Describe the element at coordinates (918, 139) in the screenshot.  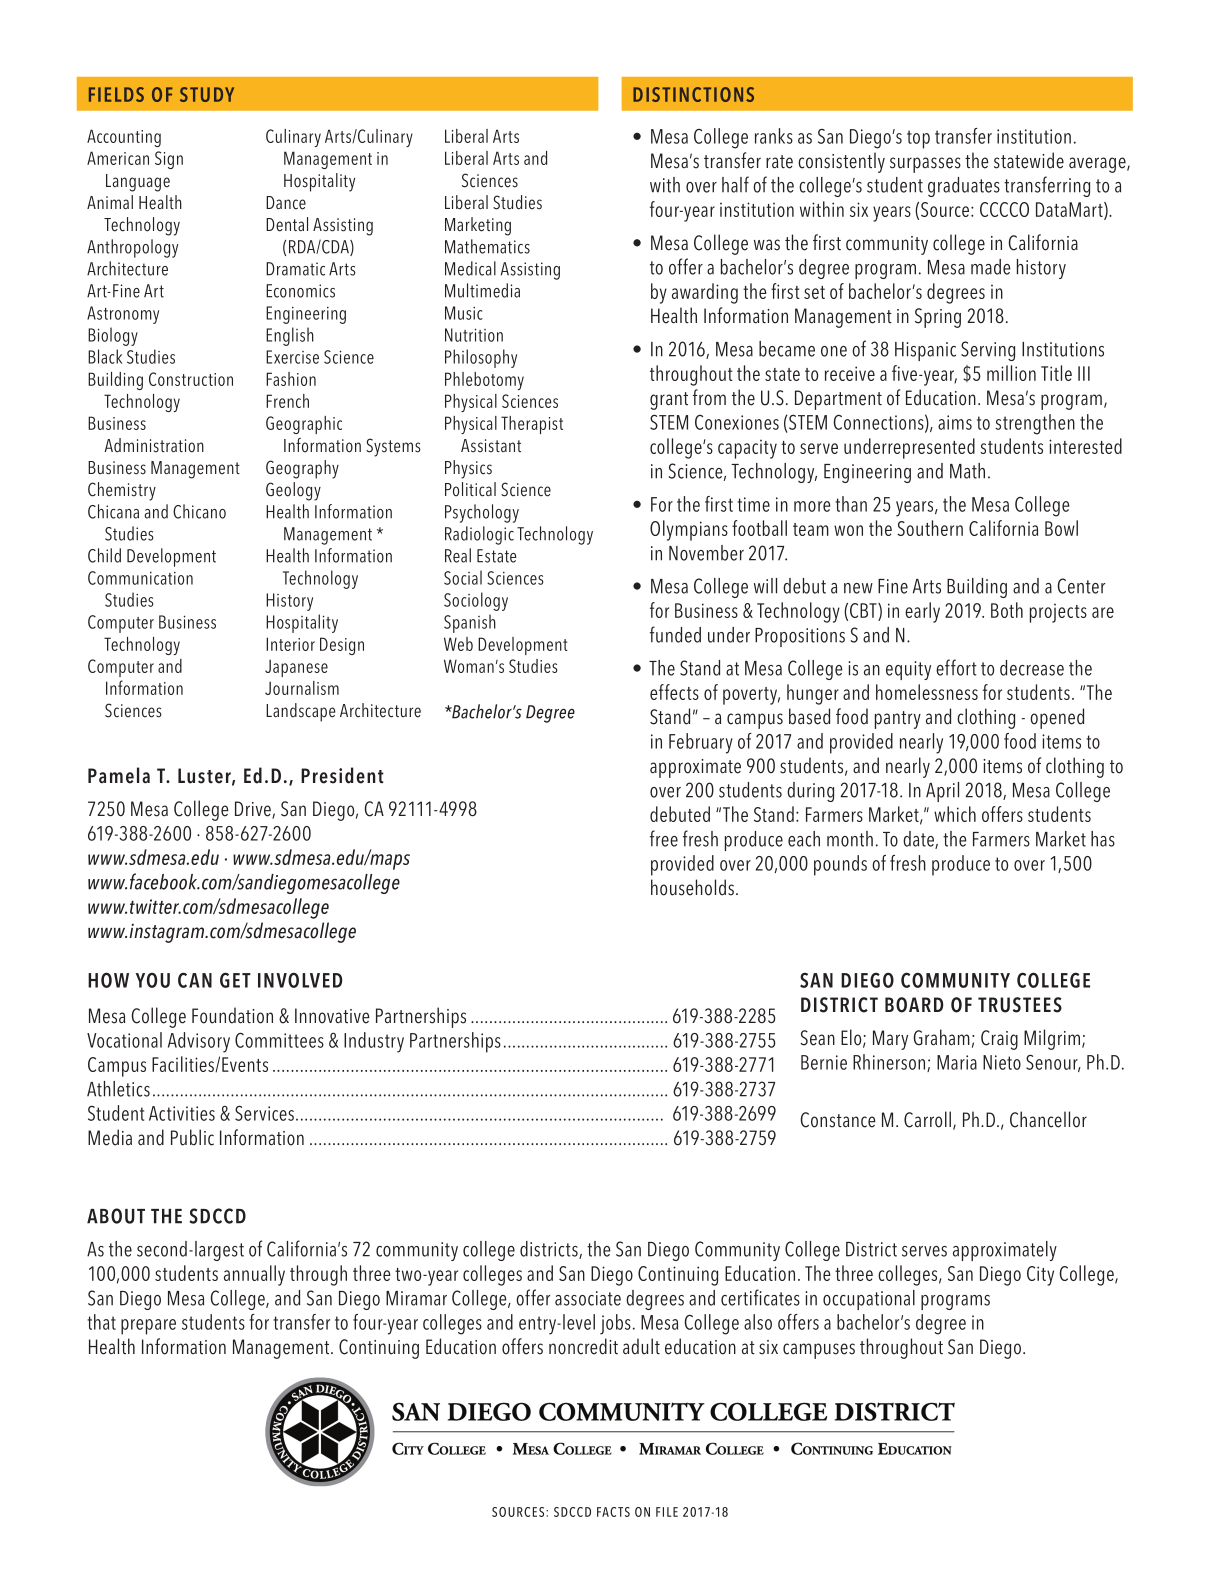
I see `top` at that location.
